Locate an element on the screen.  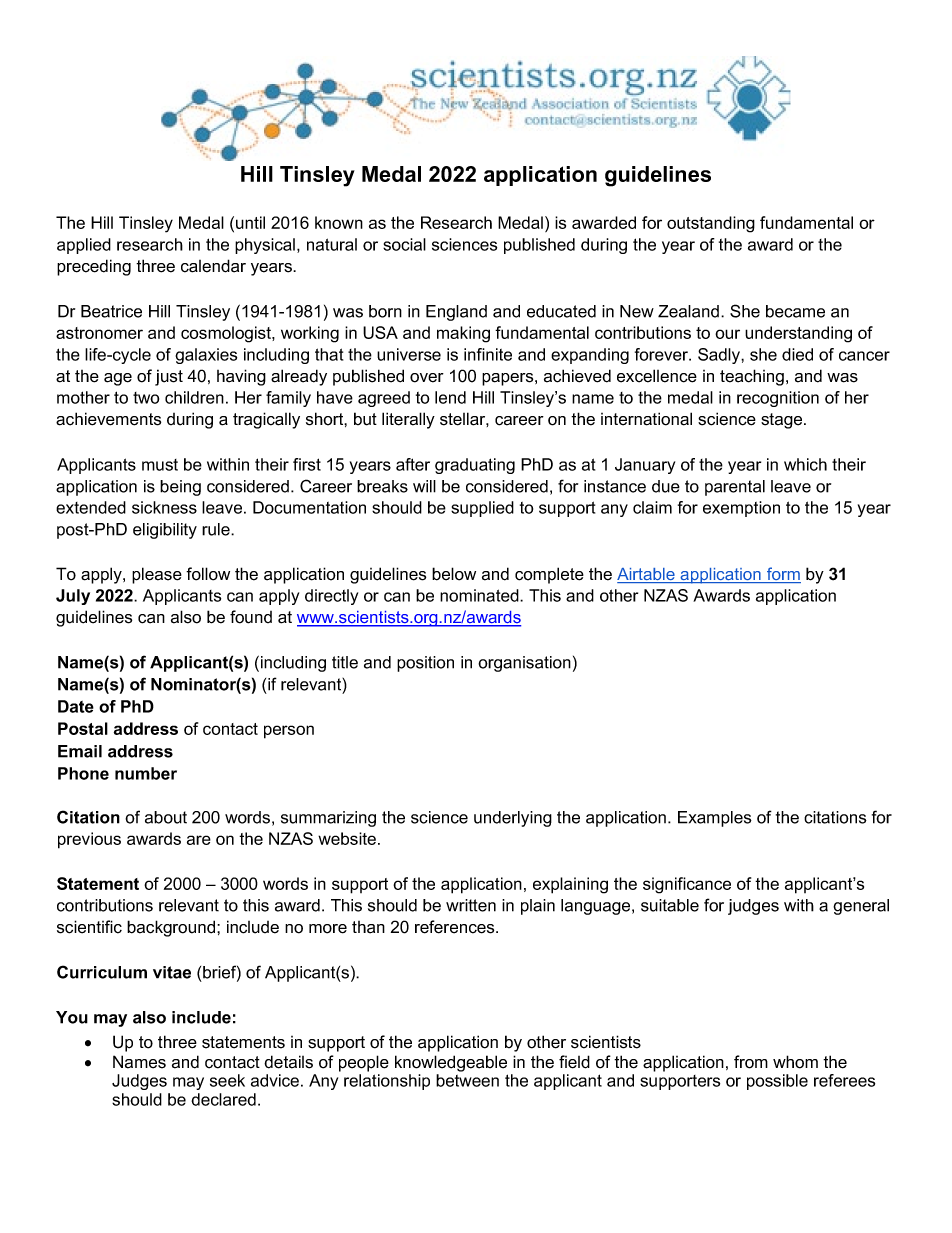
written is located at coordinates (471, 905).
